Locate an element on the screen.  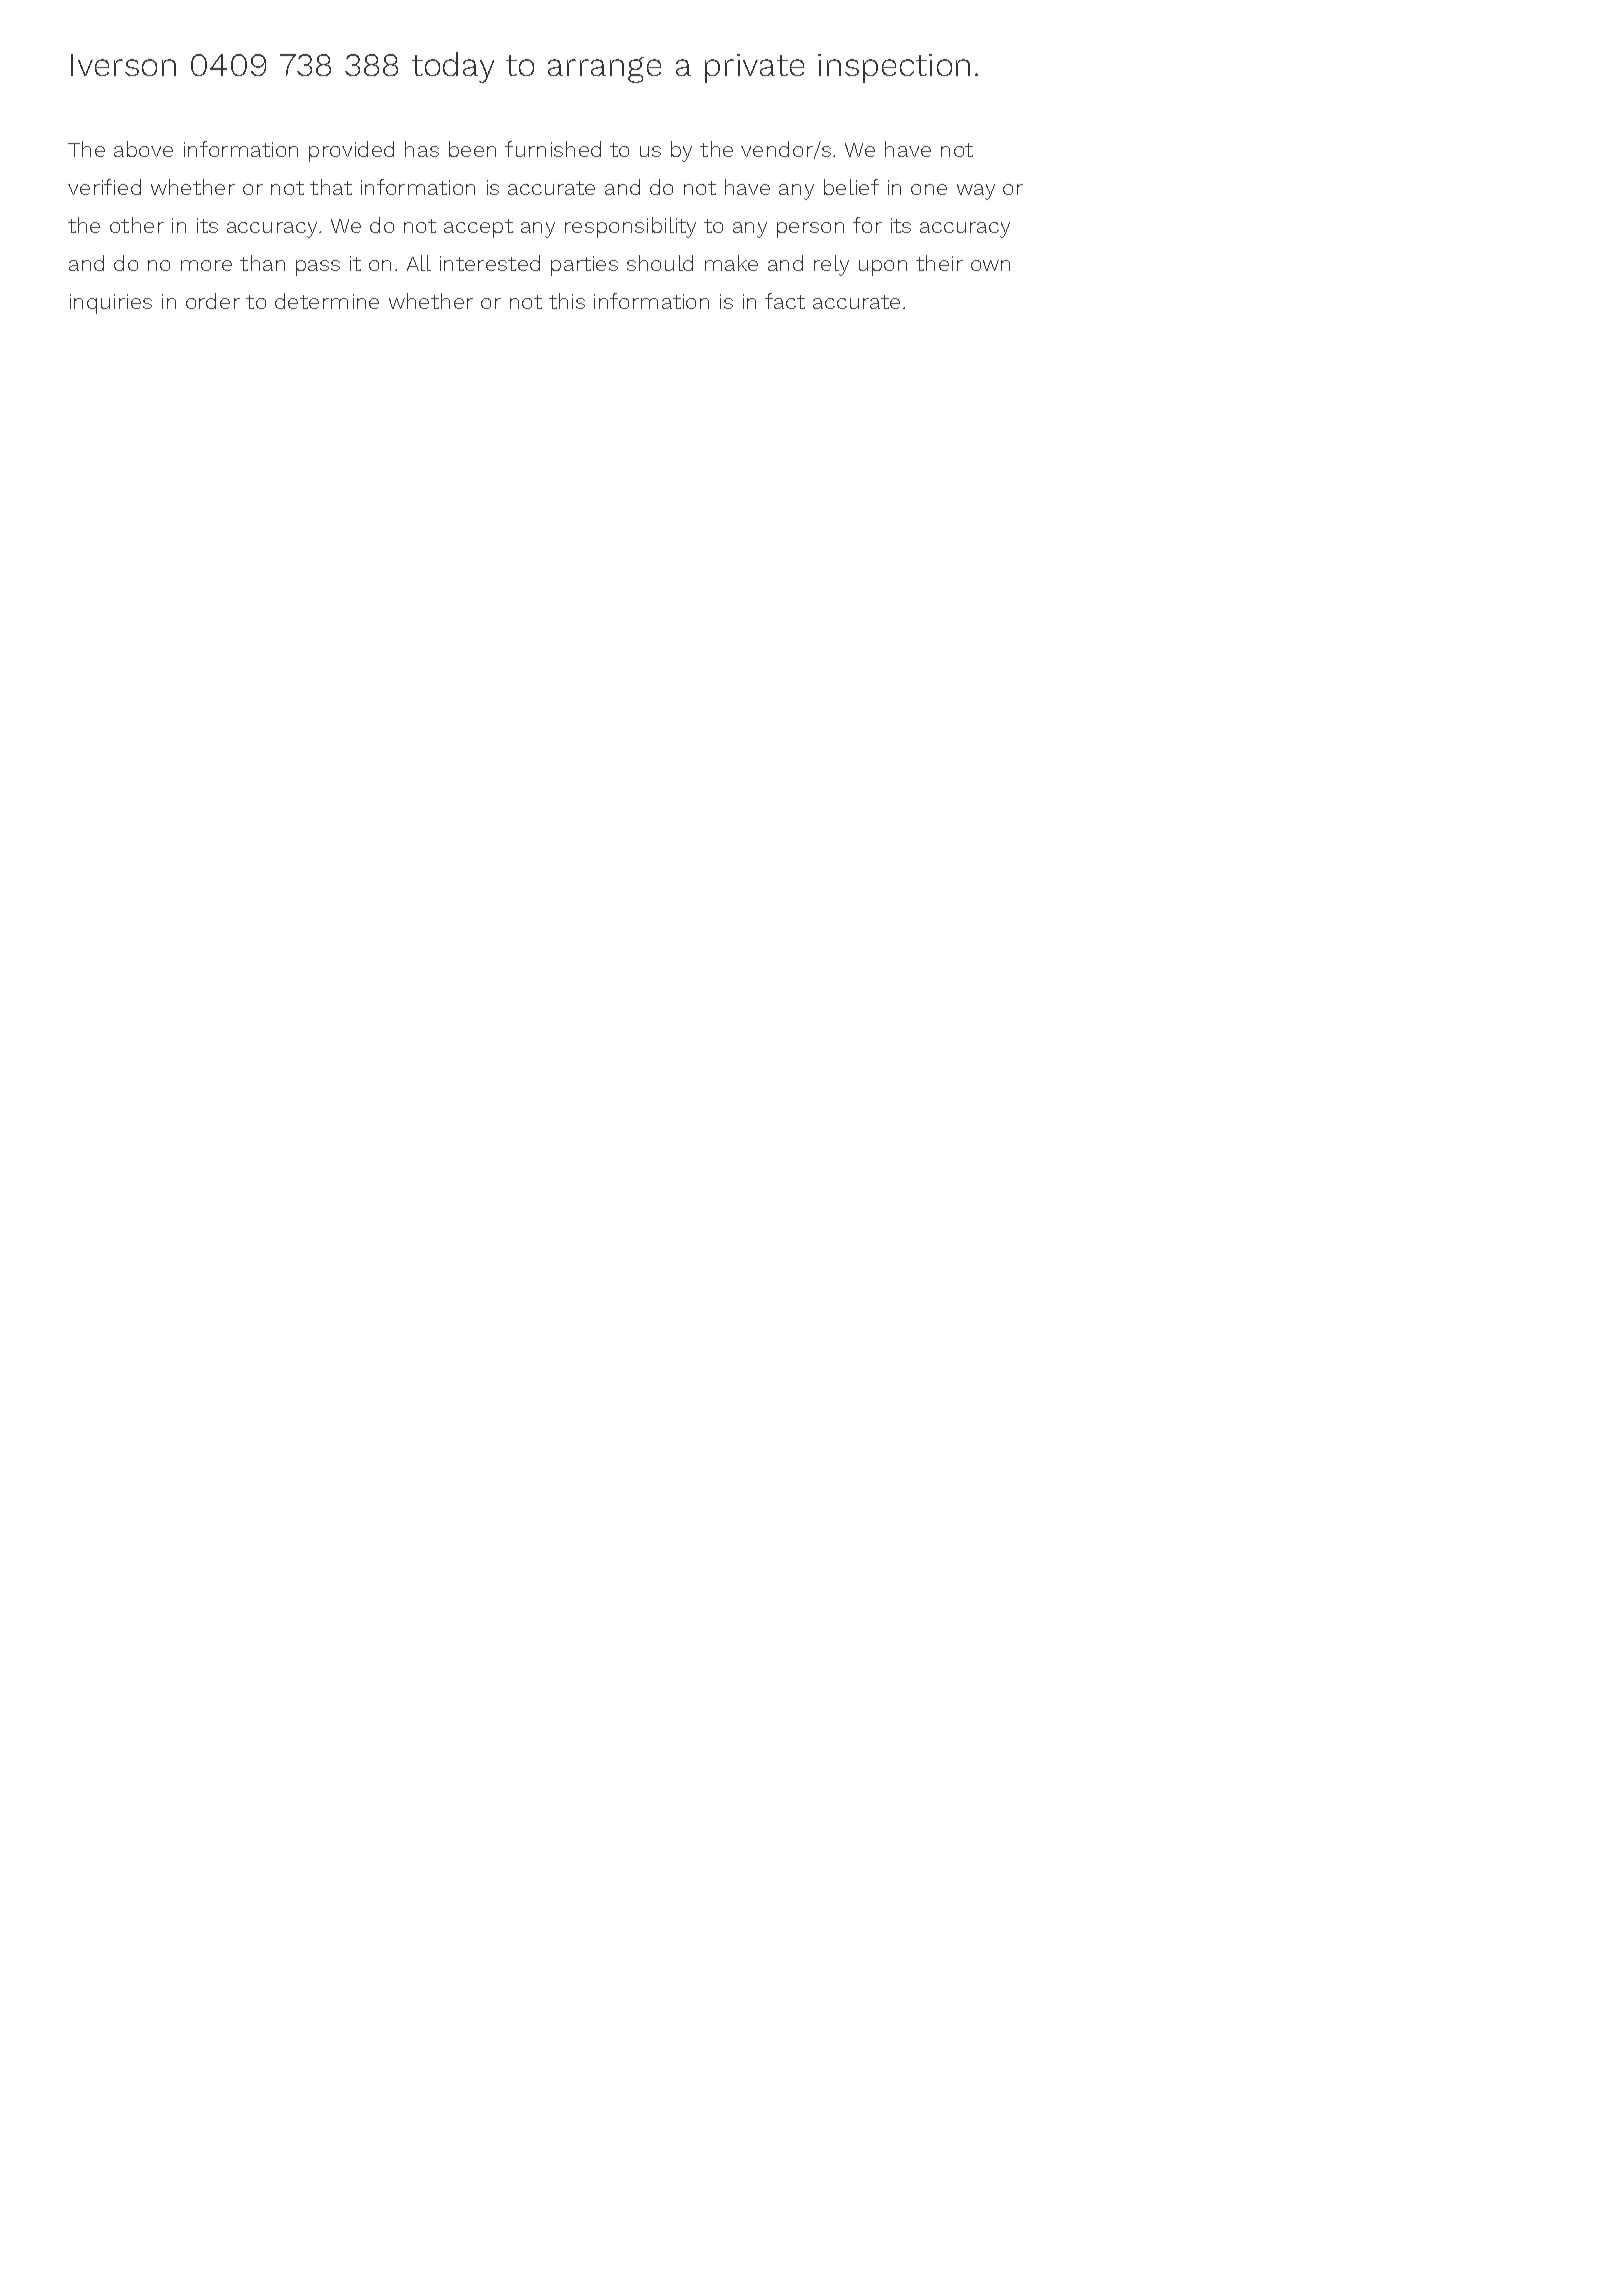
accept is located at coordinates (478, 228).
